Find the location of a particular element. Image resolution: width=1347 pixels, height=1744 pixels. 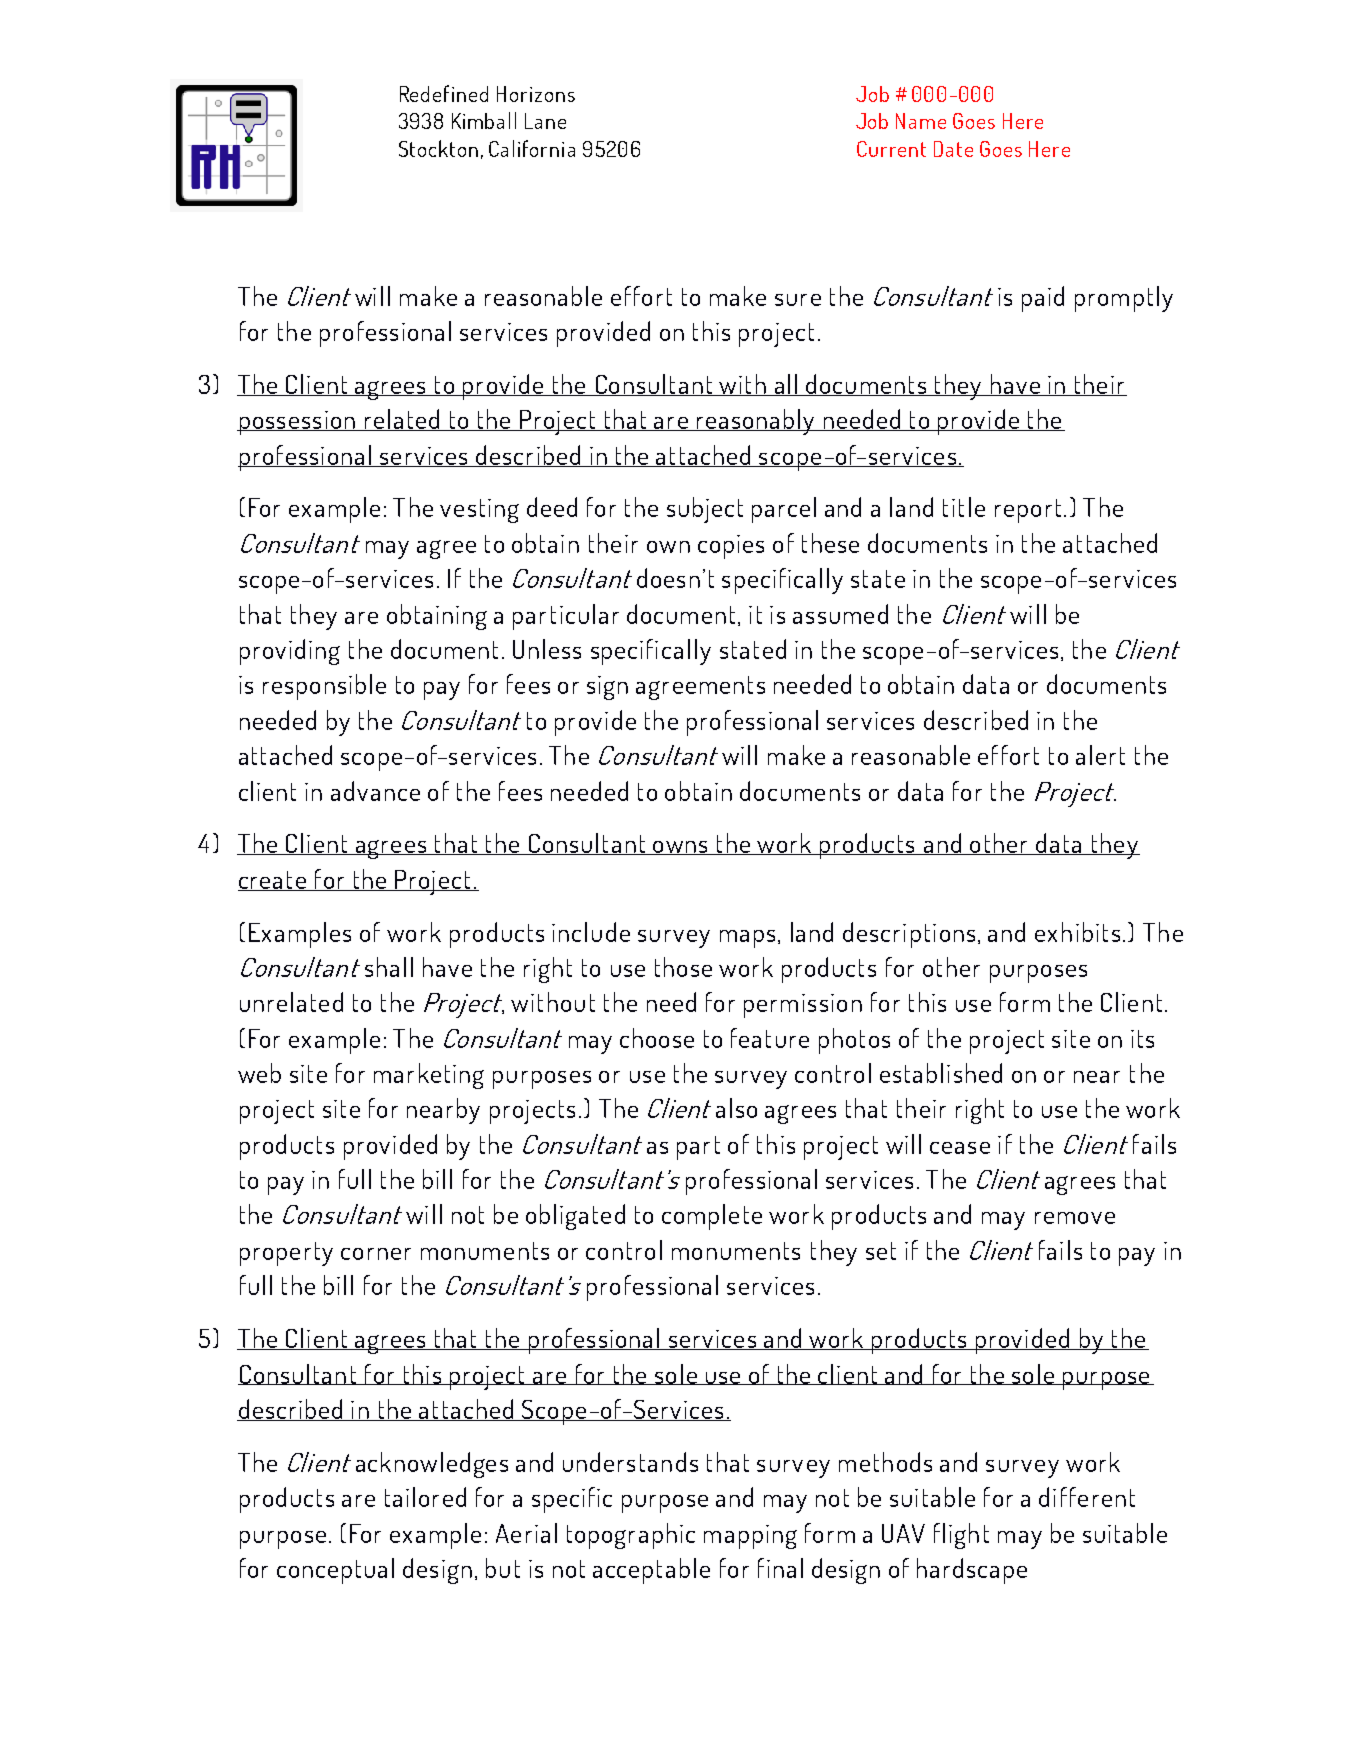

flight is located at coordinates (961, 1536).
